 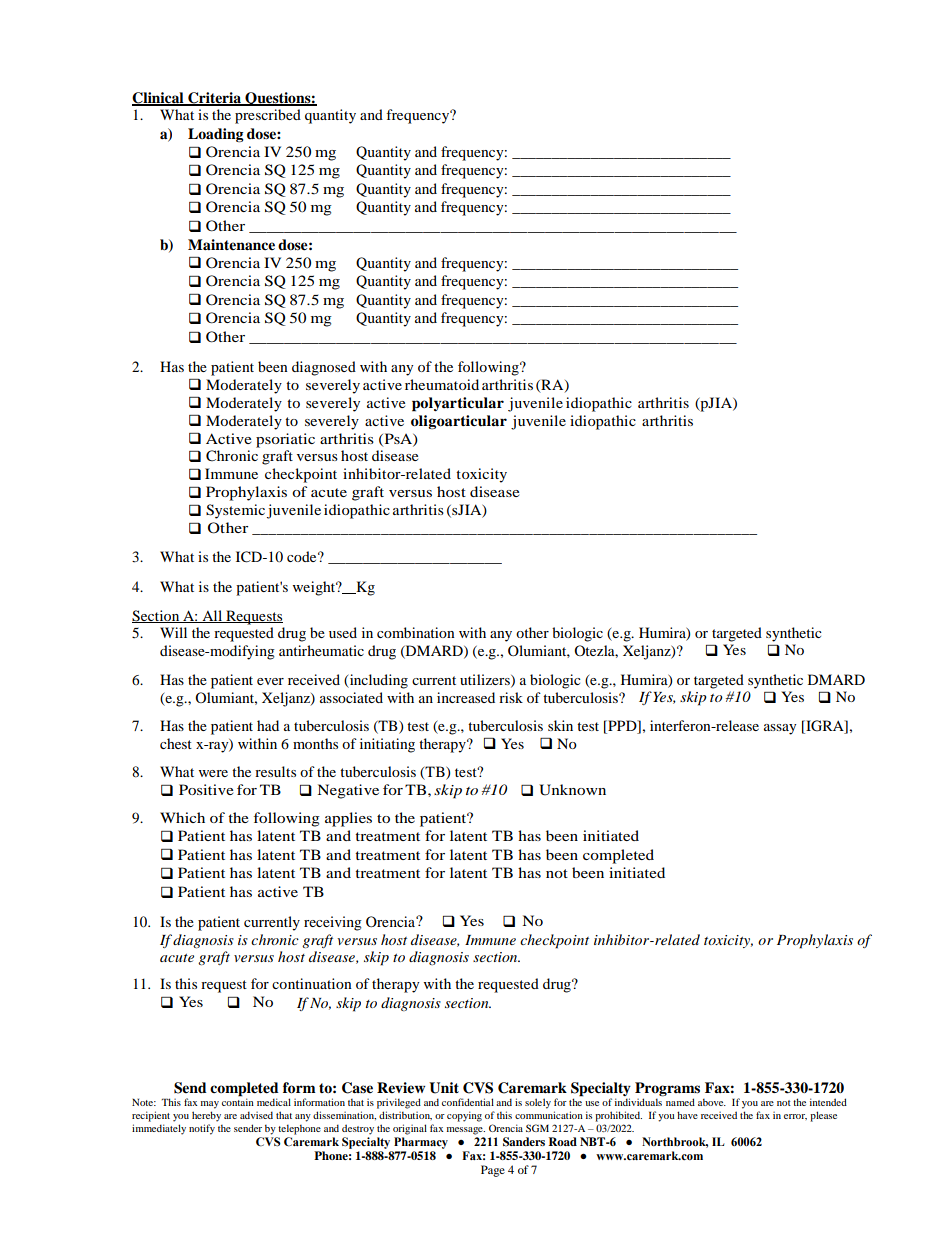 What do you see at coordinates (216, 135) in the screenshot?
I see `Loading` at bounding box center [216, 135].
